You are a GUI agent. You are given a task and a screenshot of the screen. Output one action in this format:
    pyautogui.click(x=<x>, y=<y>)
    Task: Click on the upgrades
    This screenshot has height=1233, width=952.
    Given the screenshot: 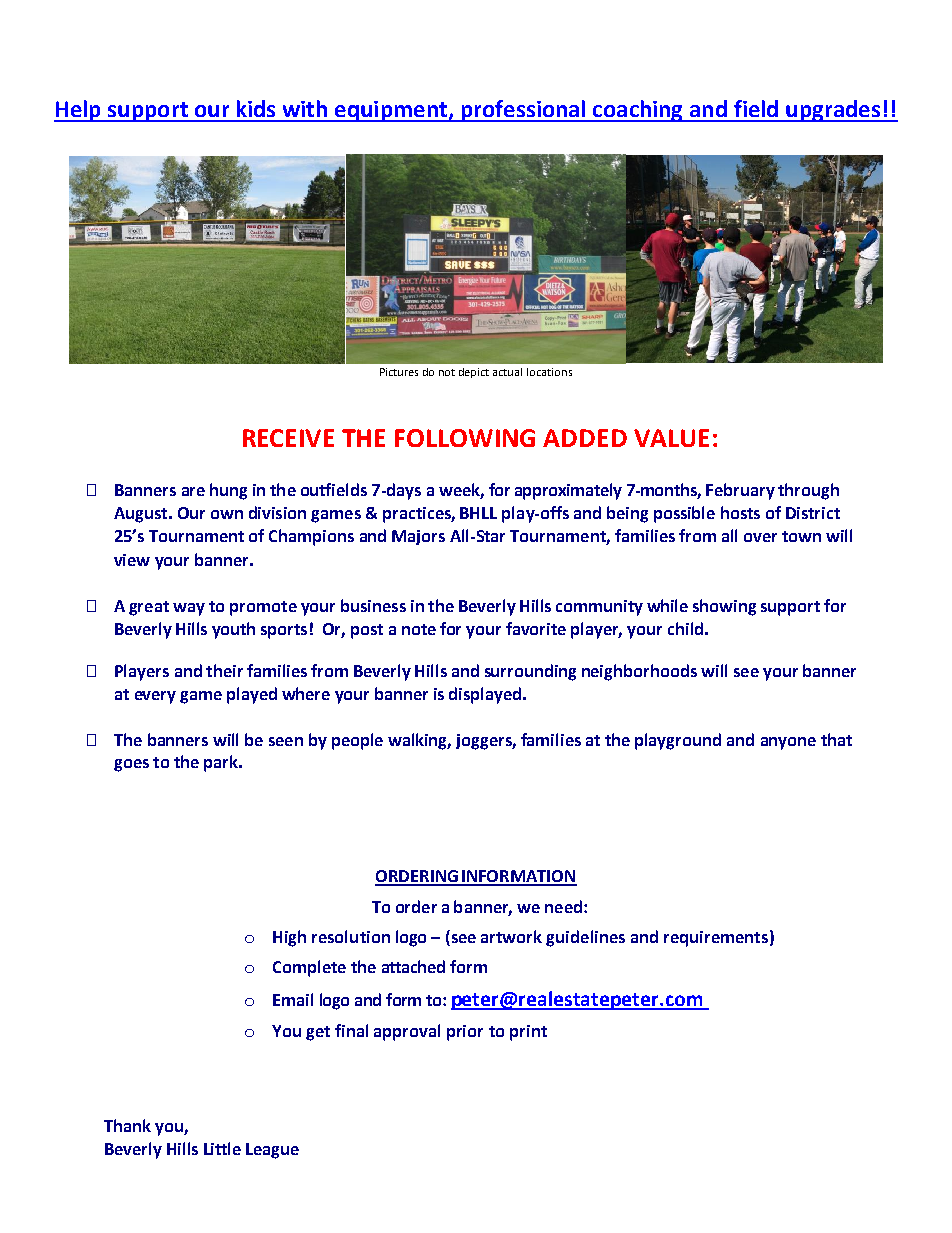 What is the action you would take?
    pyautogui.click(x=833, y=111)
